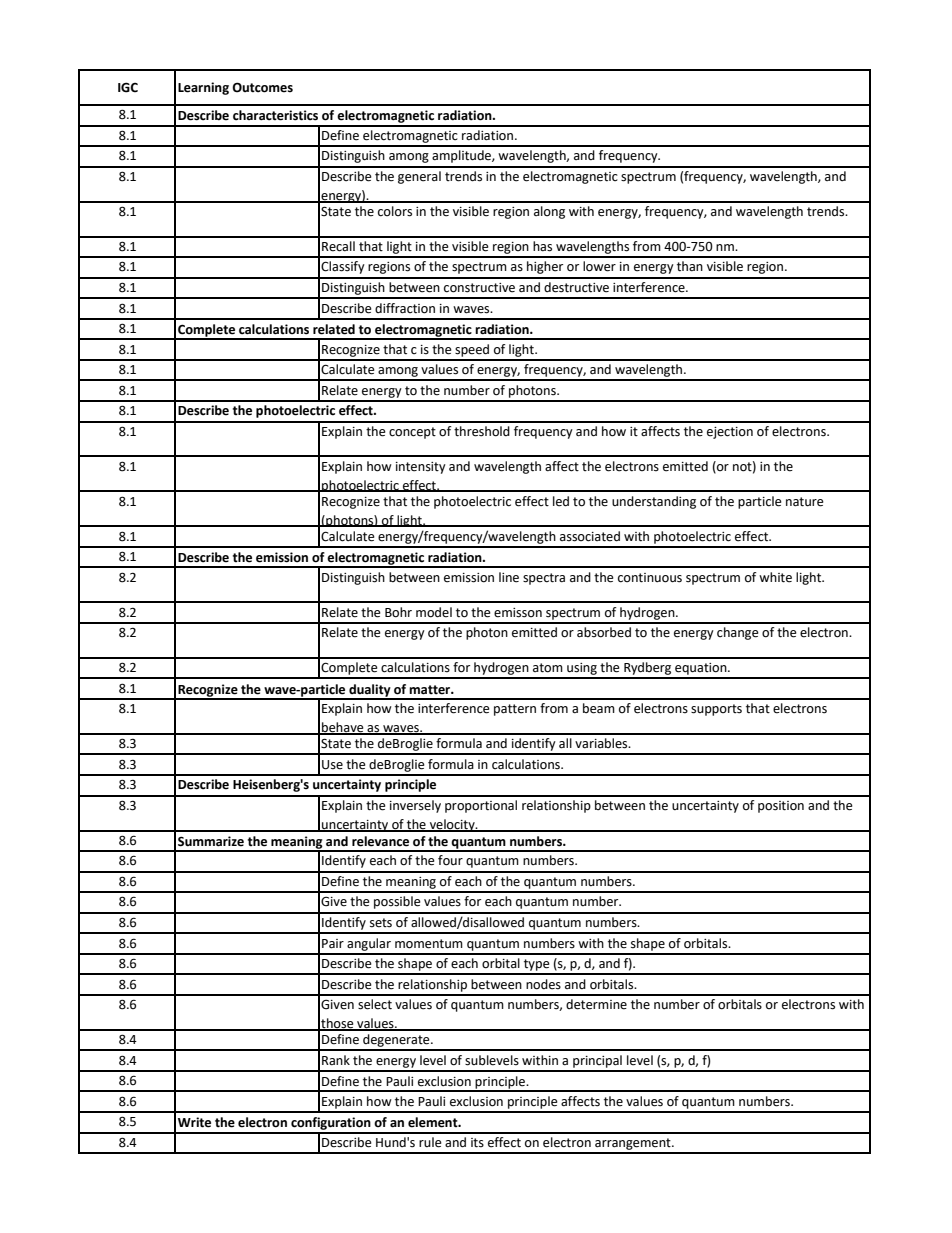 Image resolution: width=952 pixels, height=1233 pixels. What do you see at coordinates (412, 433) in the document?
I see `concept` at bounding box center [412, 433].
